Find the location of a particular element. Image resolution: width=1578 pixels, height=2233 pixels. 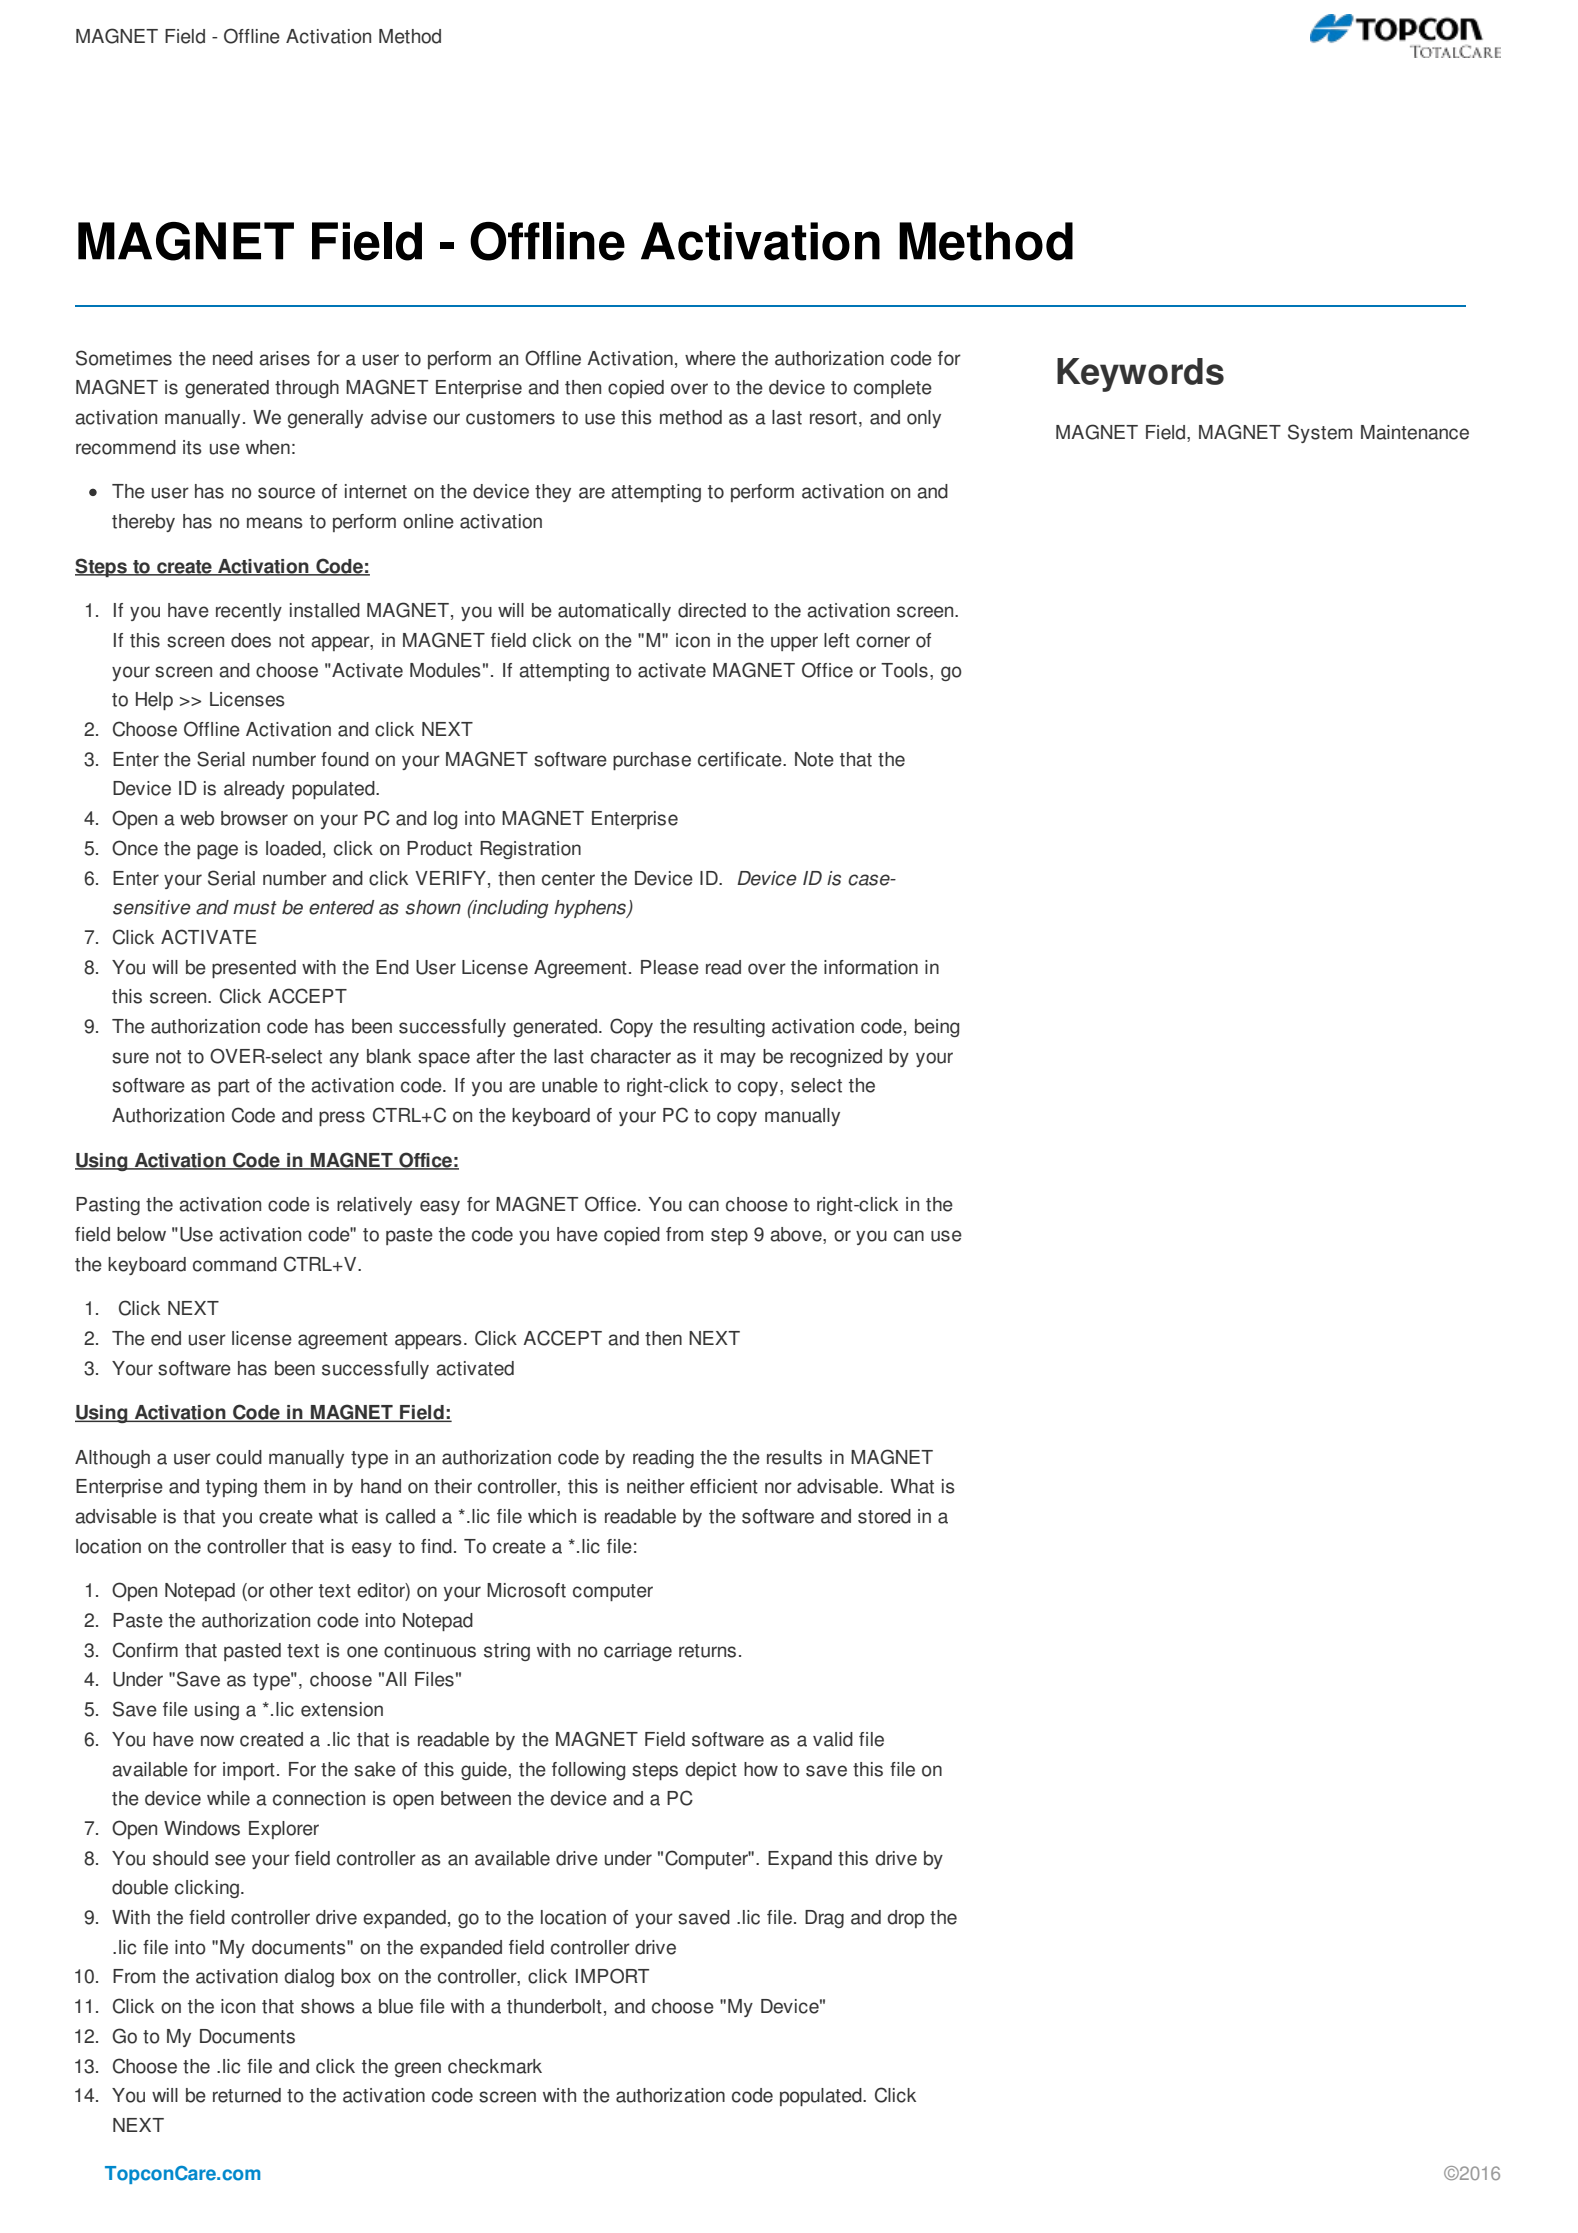

resort is located at coordinates (833, 418).
